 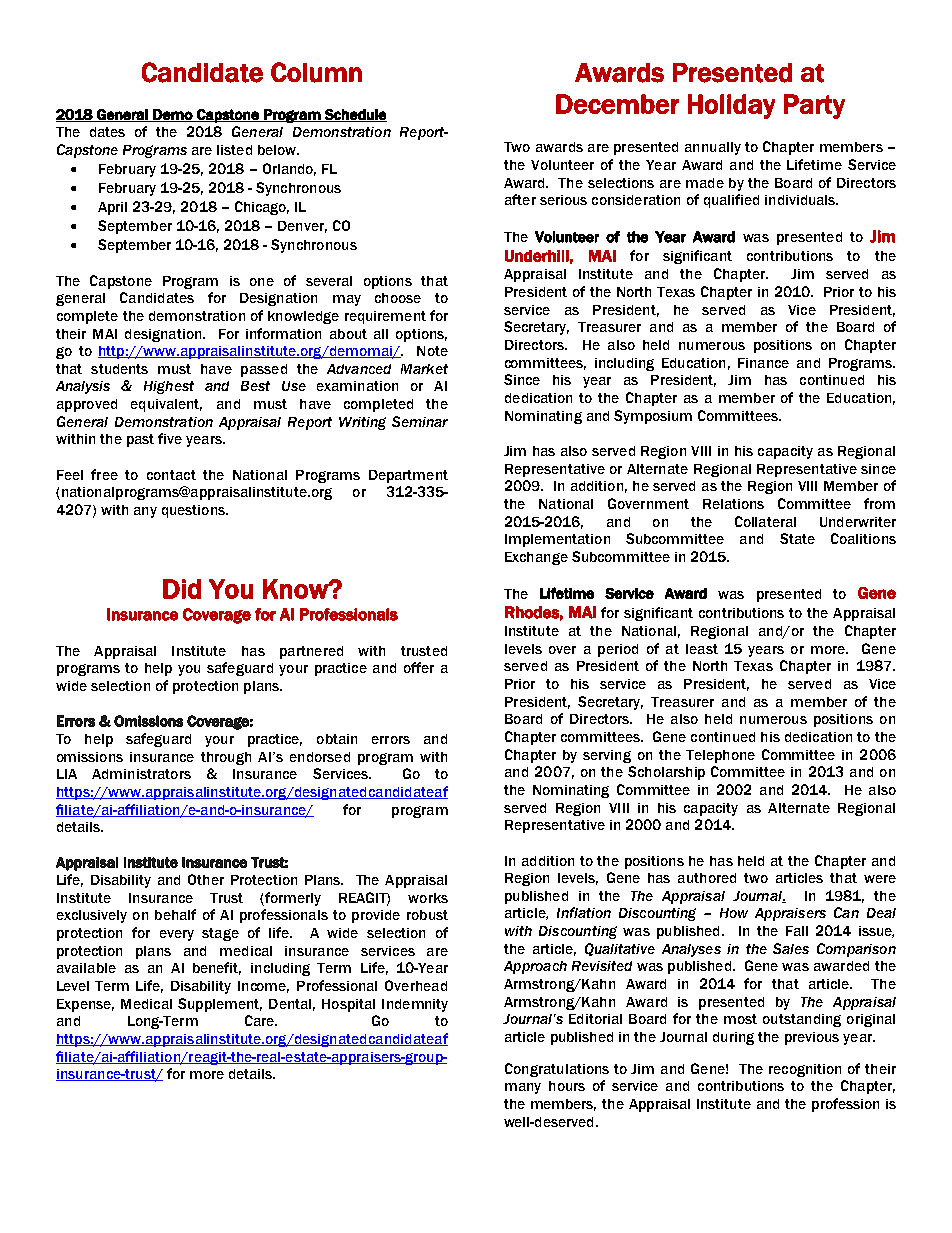 I want to click on Finance, so click(x=763, y=363).
